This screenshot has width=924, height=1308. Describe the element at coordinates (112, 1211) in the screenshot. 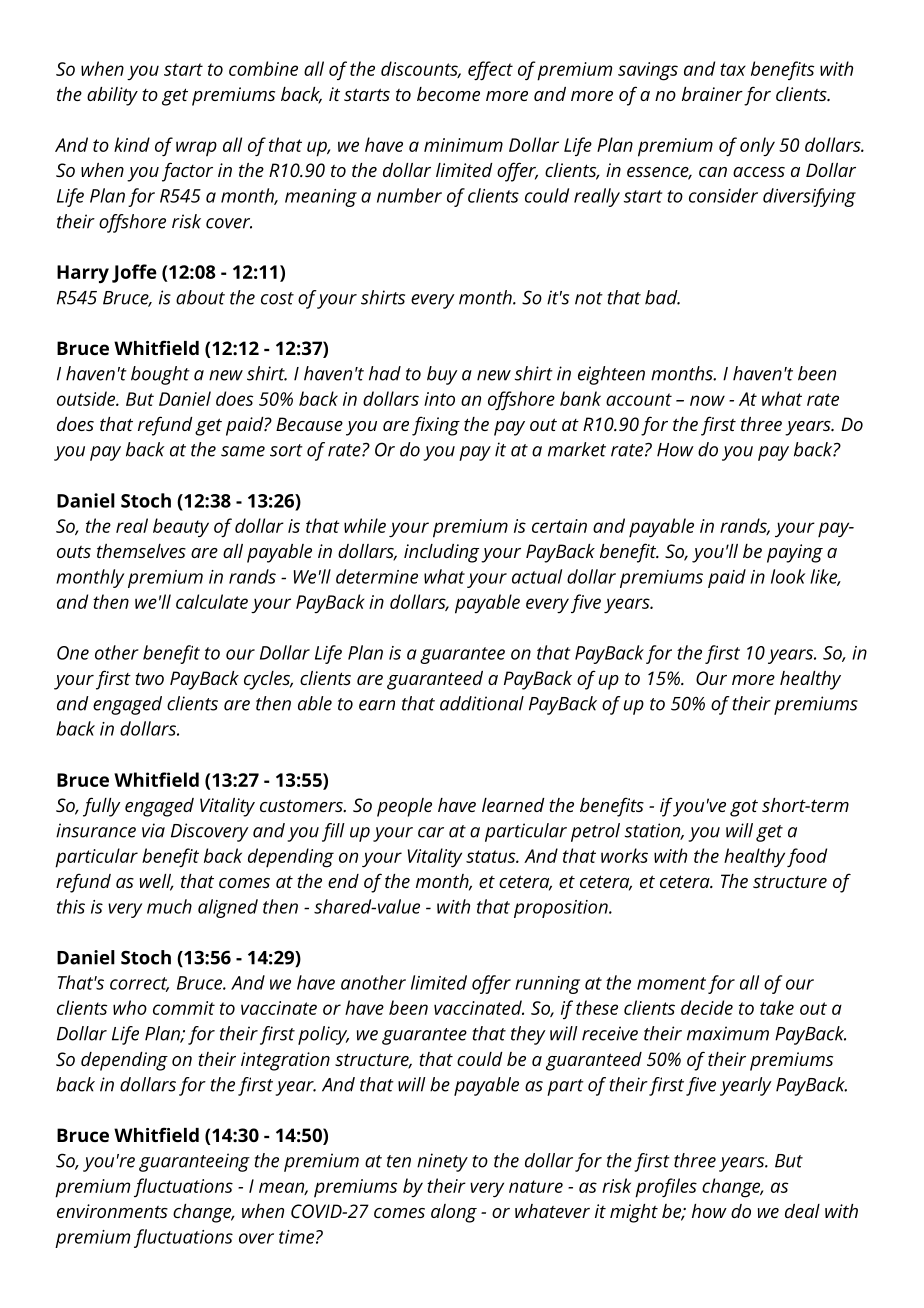

I see `environments` at that location.
